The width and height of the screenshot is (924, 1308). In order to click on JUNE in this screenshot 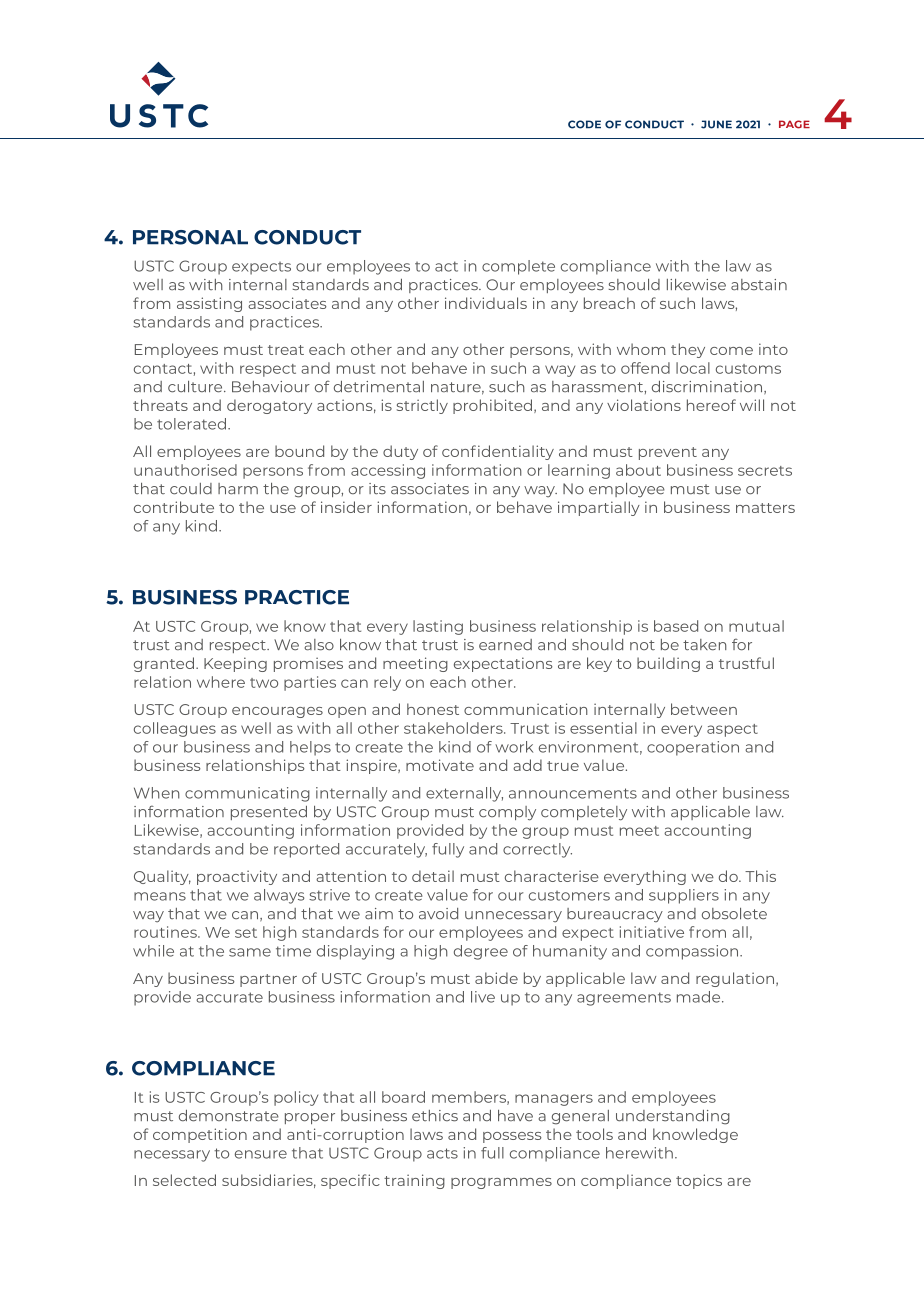, I will do `click(716, 124)`.
